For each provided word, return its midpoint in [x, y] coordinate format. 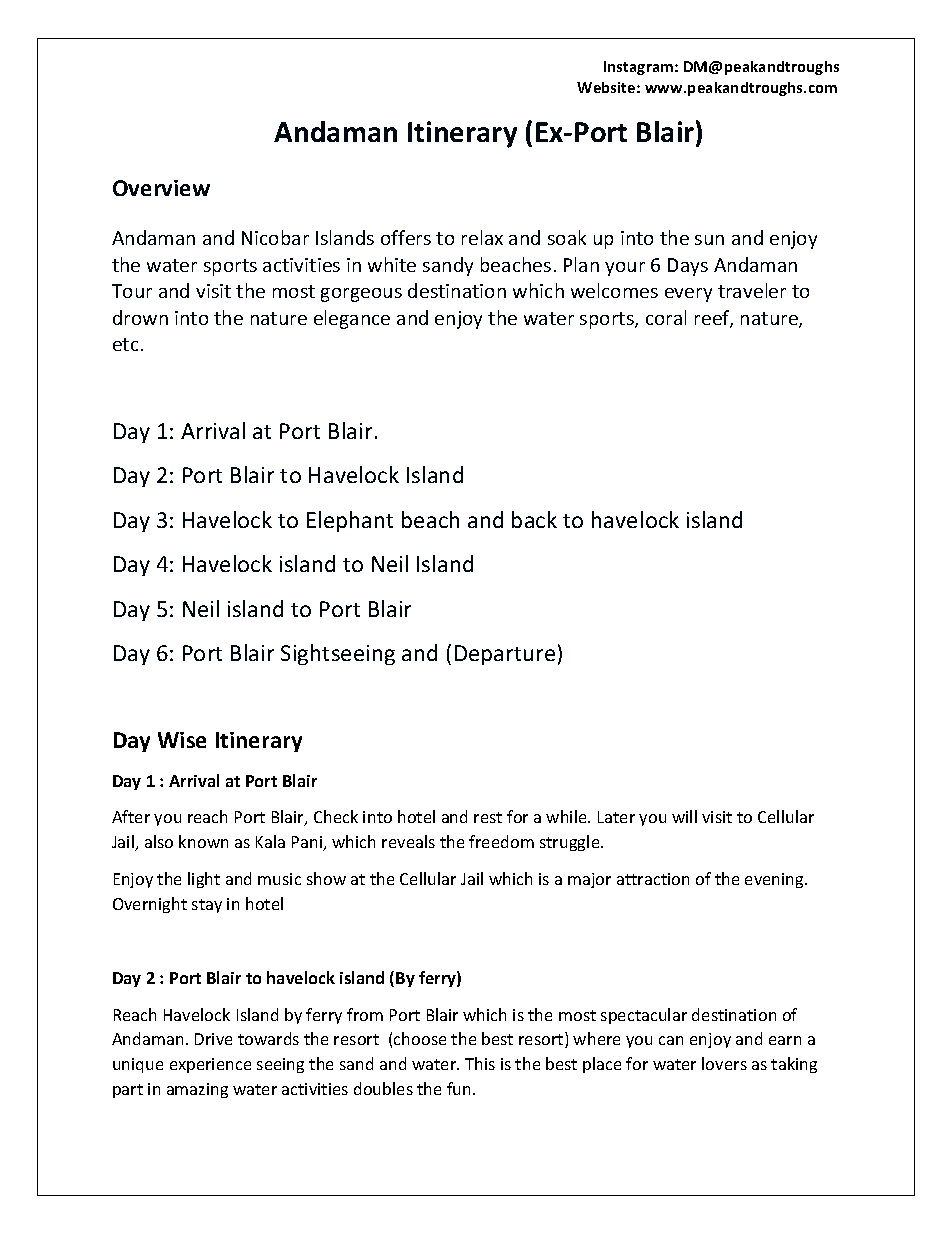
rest [488, 817]
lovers [724, 1063]
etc [125, 344]
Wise [182, 740]
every [688, 295]
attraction [653, 879]
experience [210, 1065]
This [480, 1063]
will [684, 816]
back [534, 519]
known [203, 841]
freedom [501, 841]
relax [482, 237]
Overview [161, 188]
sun [709, 240]
